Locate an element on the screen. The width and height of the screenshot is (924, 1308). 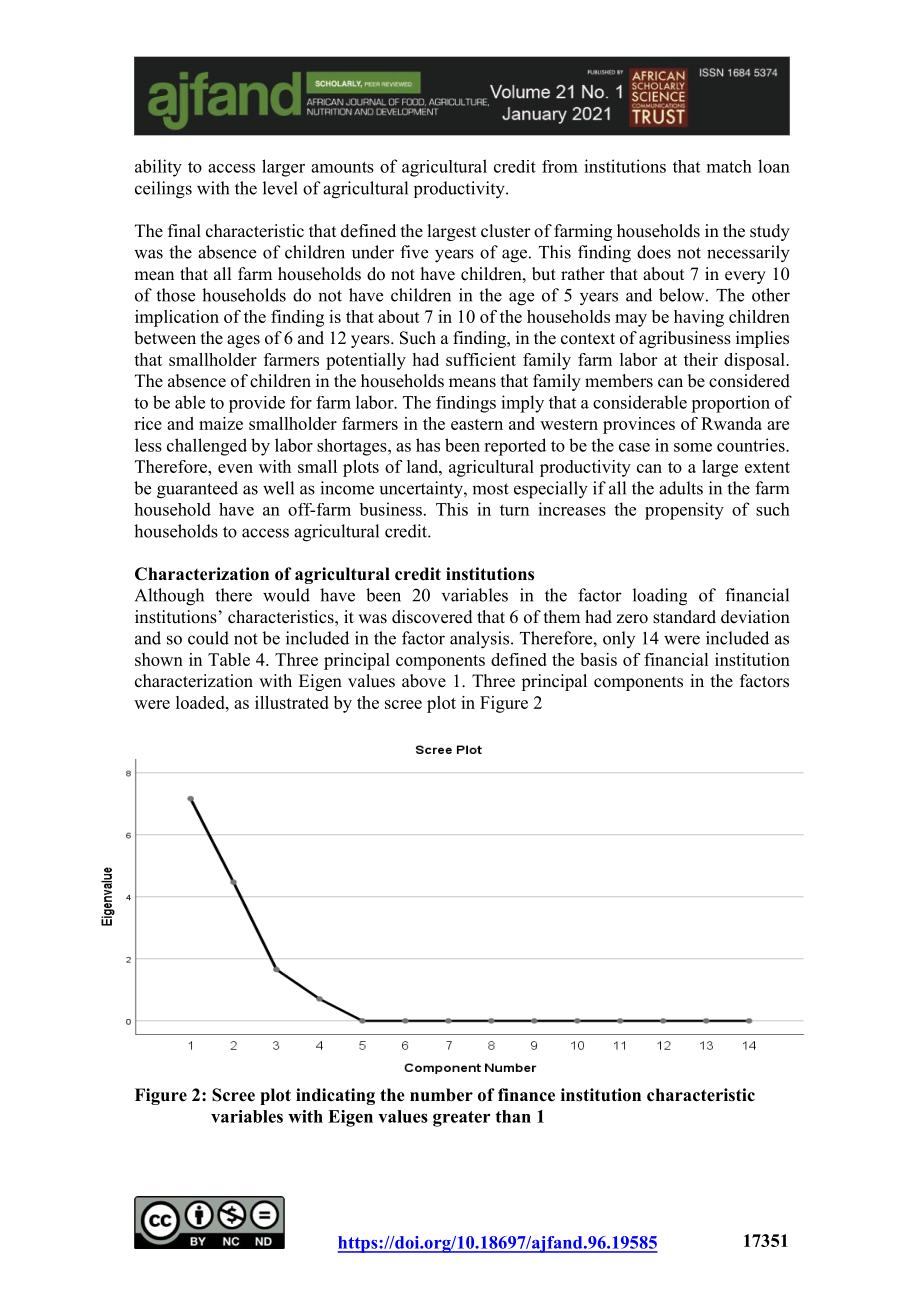
adults is located at coordinates (681, 488).
